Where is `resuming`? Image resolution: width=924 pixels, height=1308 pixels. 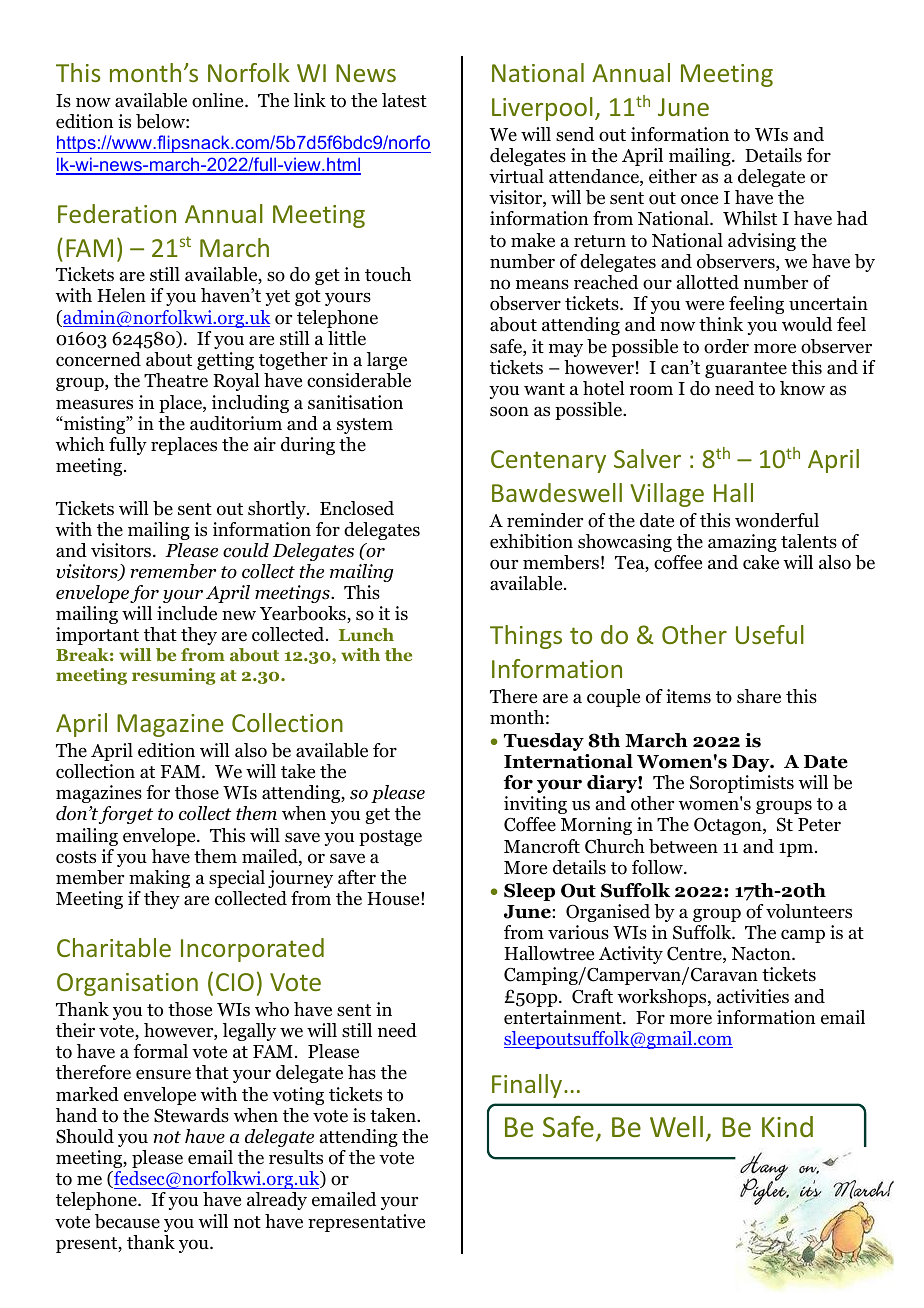 resuming is located at coordinates (174, 676).
